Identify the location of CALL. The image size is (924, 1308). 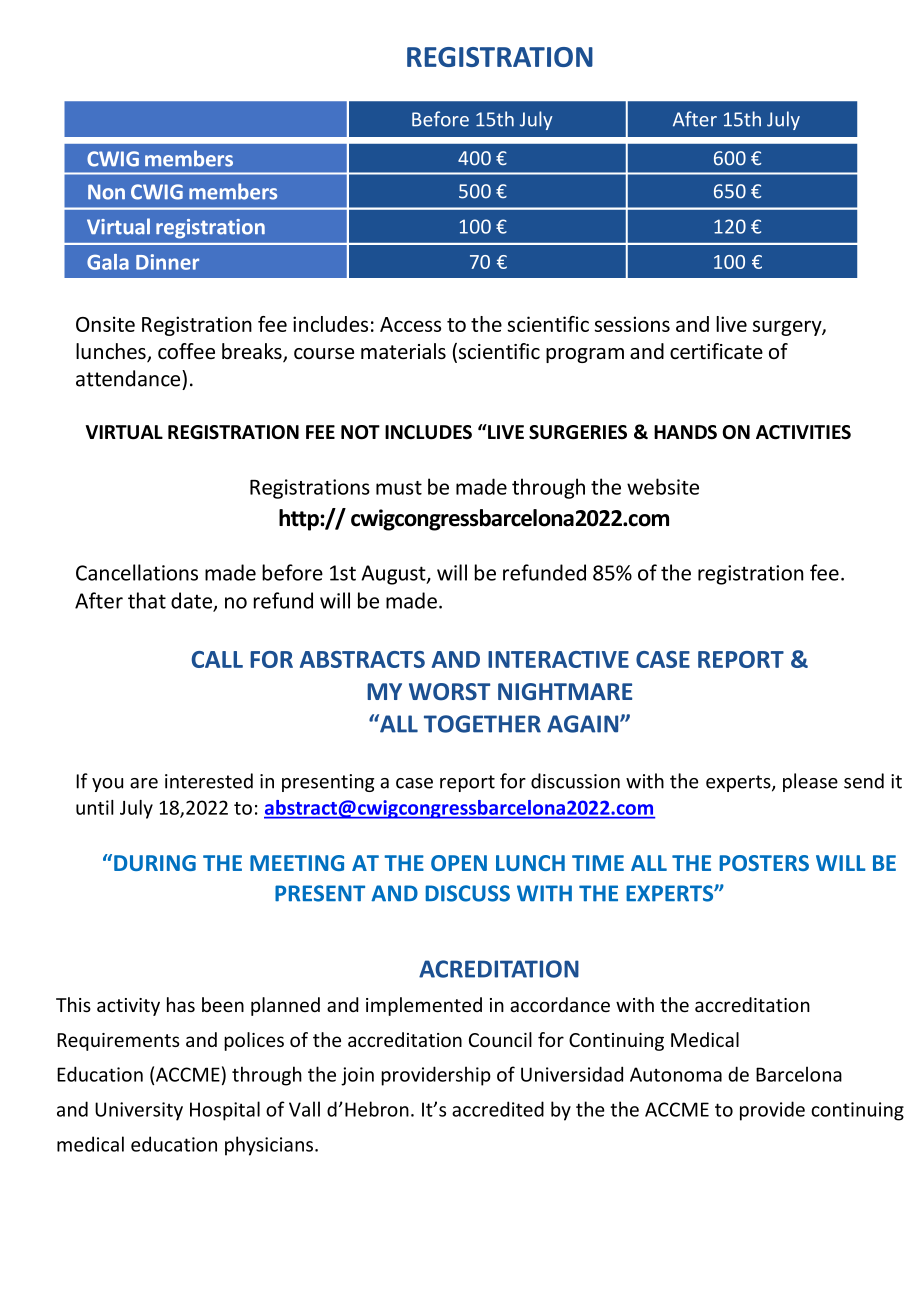
(217, 659).
